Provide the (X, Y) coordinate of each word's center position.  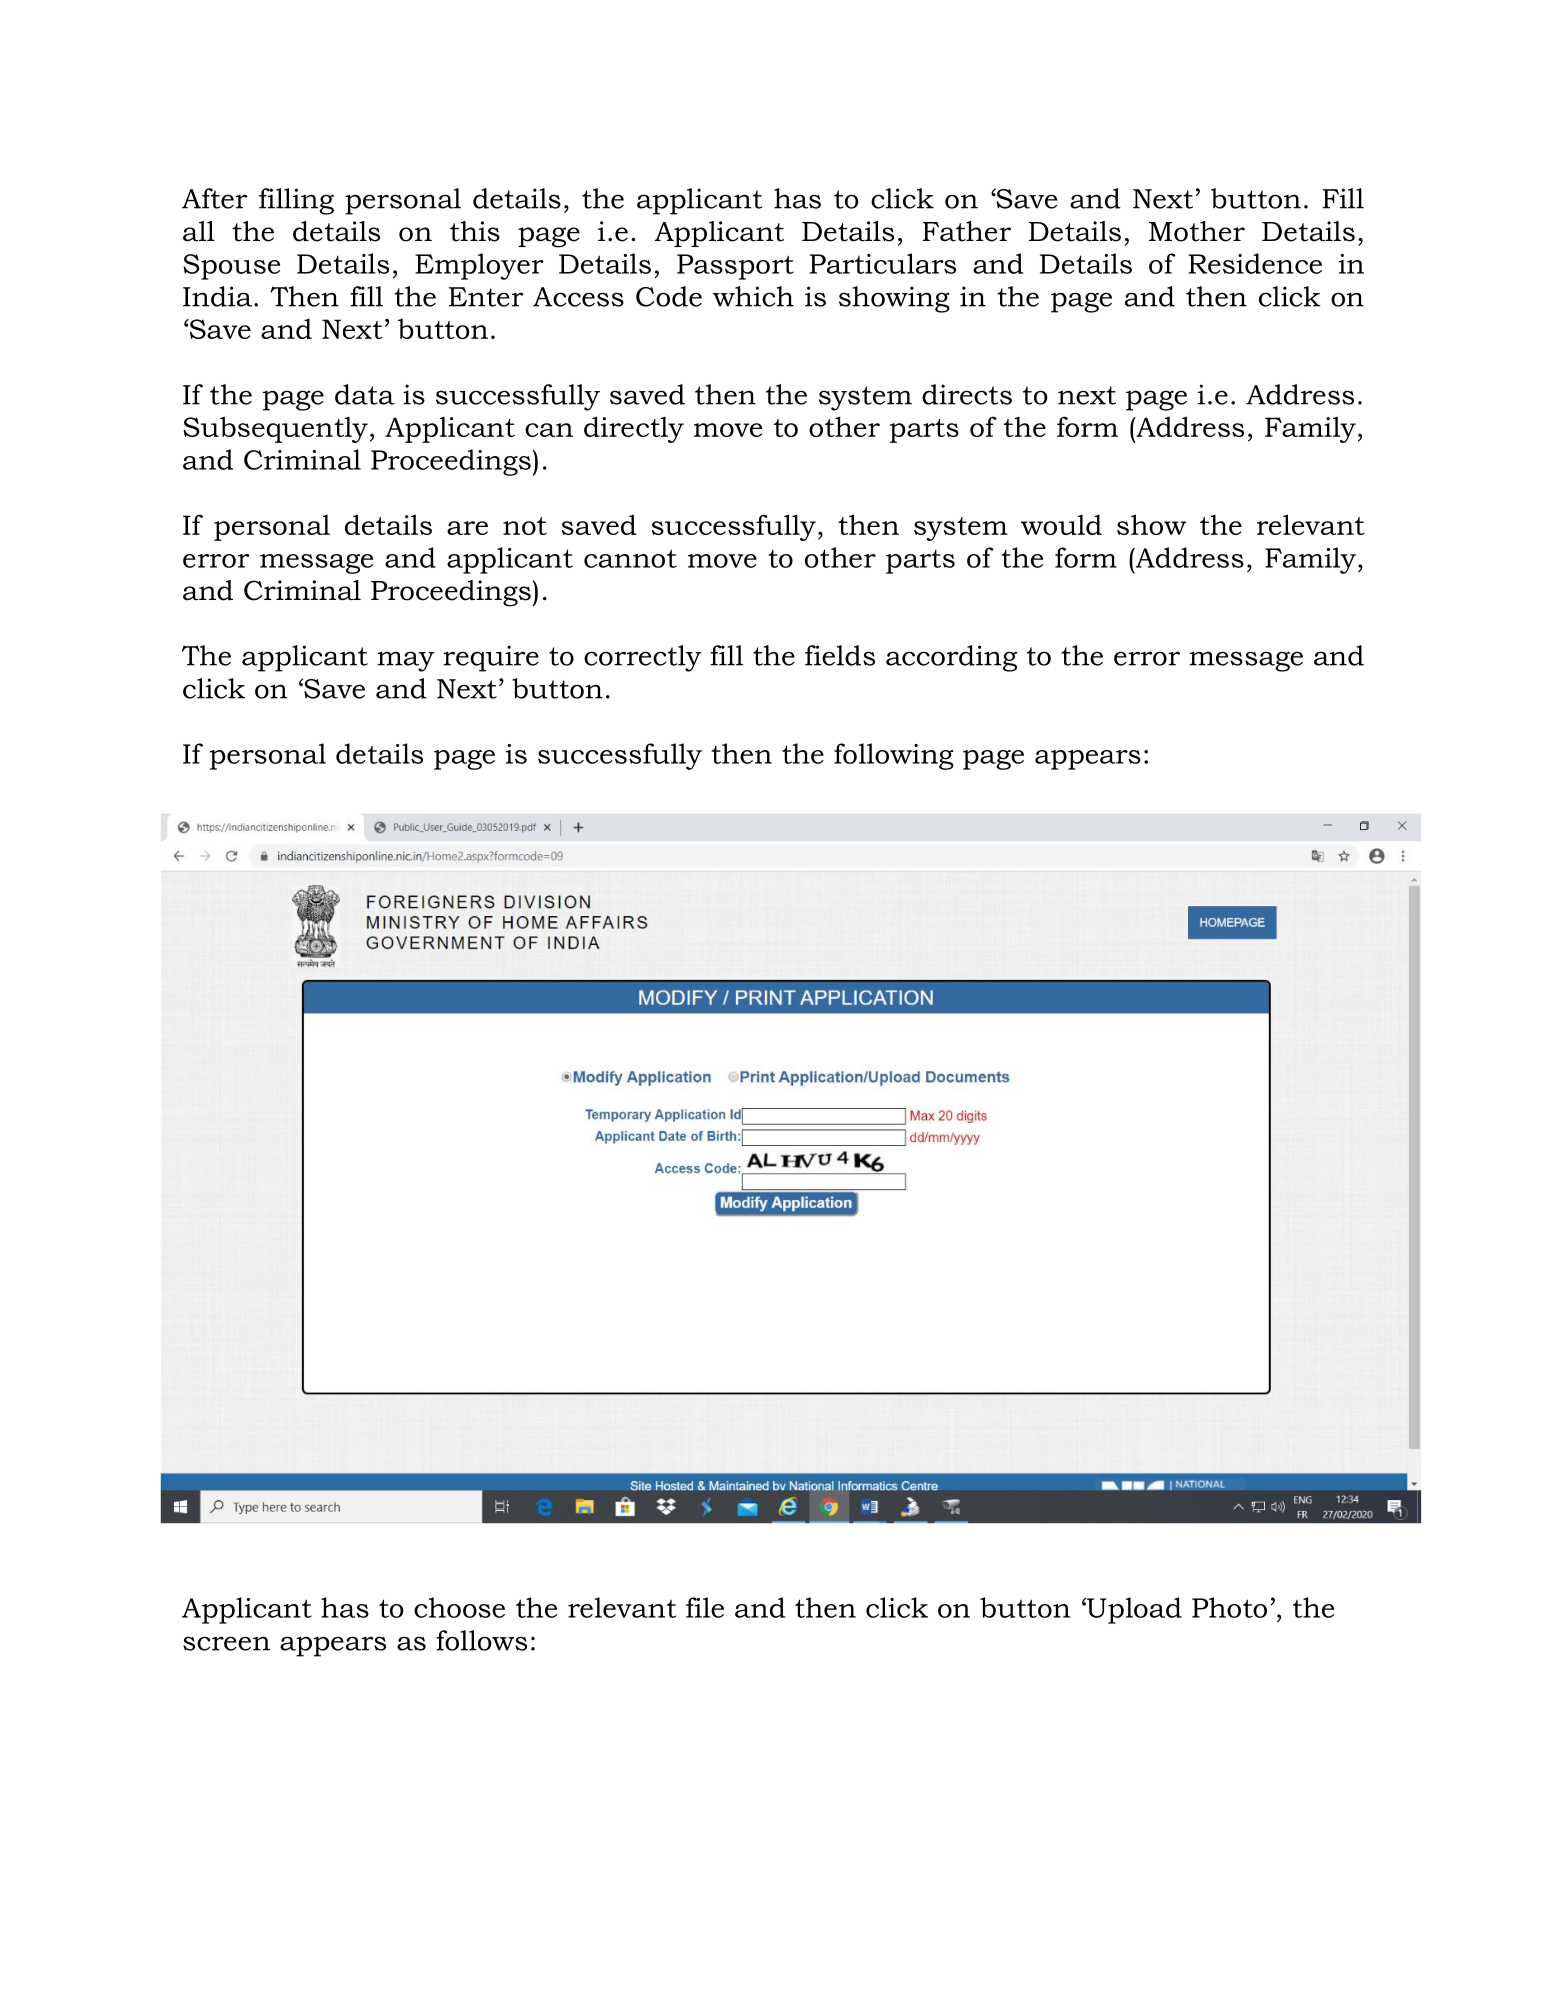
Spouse (231, 267)
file (705, 1607)
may (405, 661)
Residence (1255, 263)
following (894, 756)
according (951, 658)
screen (226, 1643)
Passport (735, 267)
